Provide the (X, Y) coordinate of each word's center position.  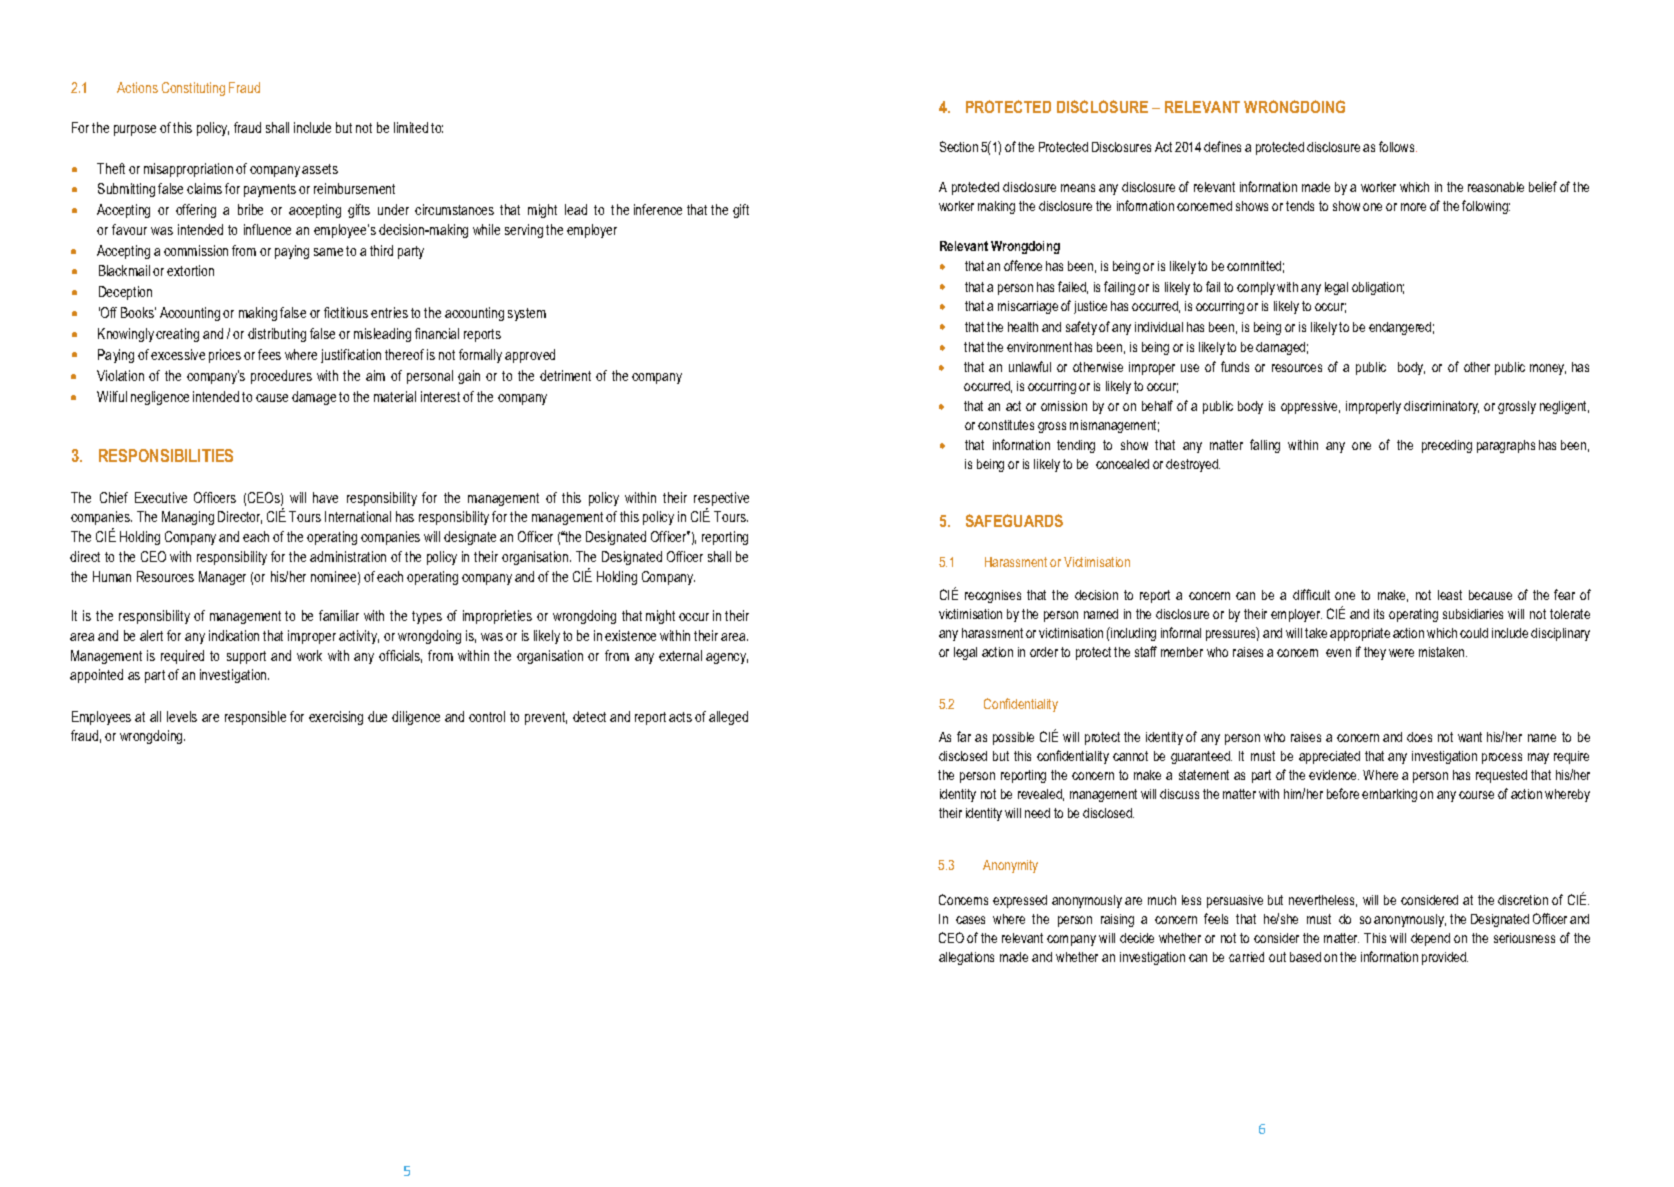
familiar (339, 615)
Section (959, 146)
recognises (993, 596)
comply (1256, 288)
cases (970, 920)
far (964, 736)
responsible (255, 718)
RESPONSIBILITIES (166, 455)
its (1379, 614)
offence (1023, 265)
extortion (190, 270)
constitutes (1006, 425)
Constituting (193, 89)
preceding (1447, 446)
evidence (1334, 775)
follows (1398, 146)
